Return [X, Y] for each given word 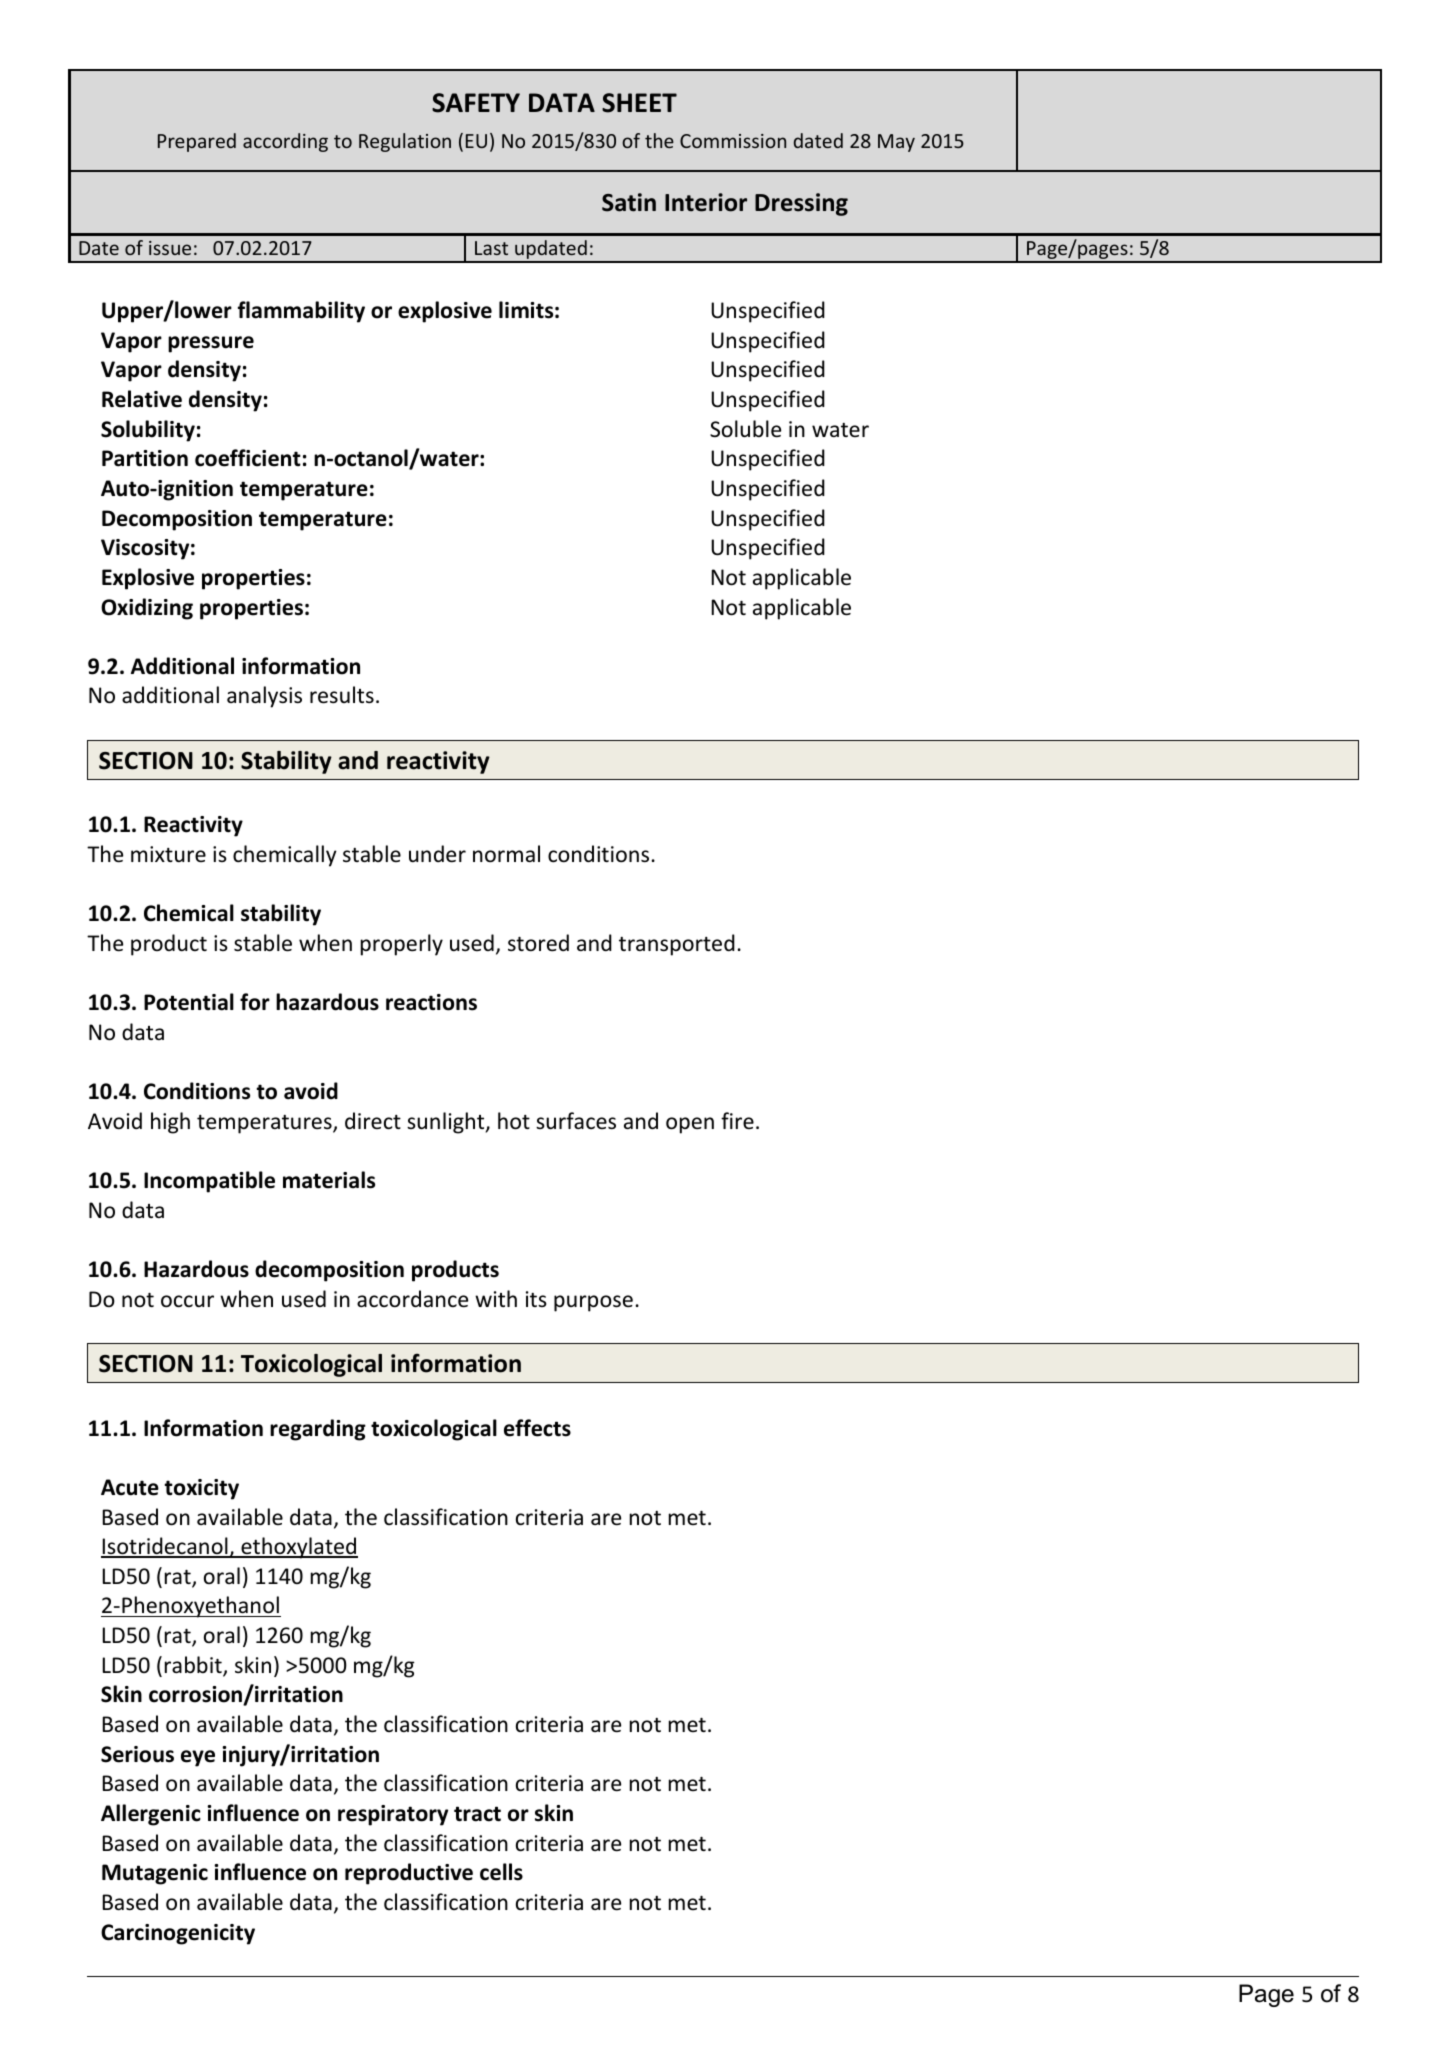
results [342, 695]
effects [537, 1428]
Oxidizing [147, 609]
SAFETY [476, 103]
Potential [189, 1002]
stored [538, 943]
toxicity [201, 1489]
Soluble [745, 429]
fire [737, 1120]
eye [198, 1758]
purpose [593, 1303]
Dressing [801, 204]
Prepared [197, 142]
